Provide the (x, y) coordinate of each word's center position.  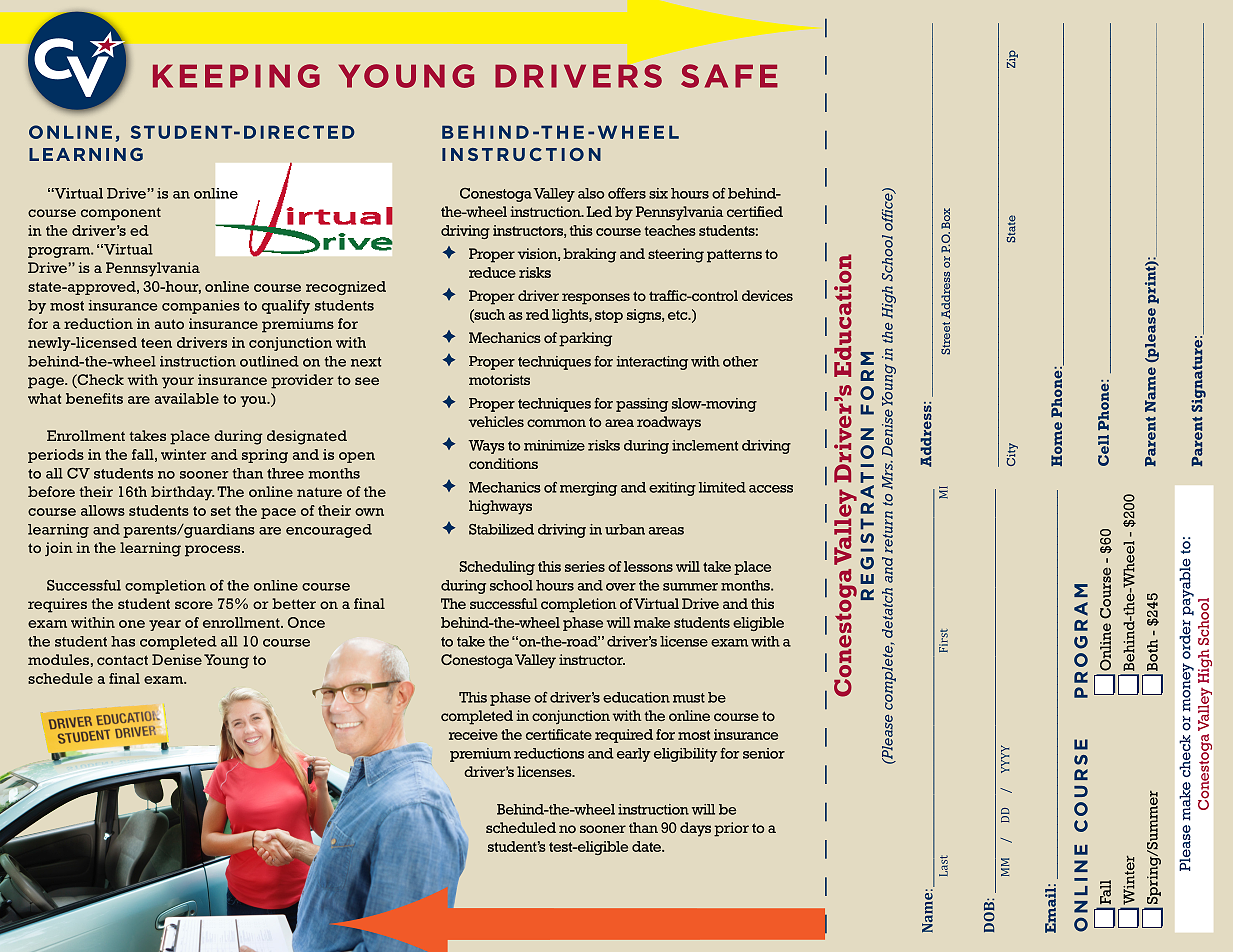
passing (642, 405)
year (165, 625)
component (121, 214)
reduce (492, 272)
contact (122, 660)
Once (306, 622)
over (621, 587)
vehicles (496, 421)
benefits (94, 398)
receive (473, 734)
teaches (670, 230)
